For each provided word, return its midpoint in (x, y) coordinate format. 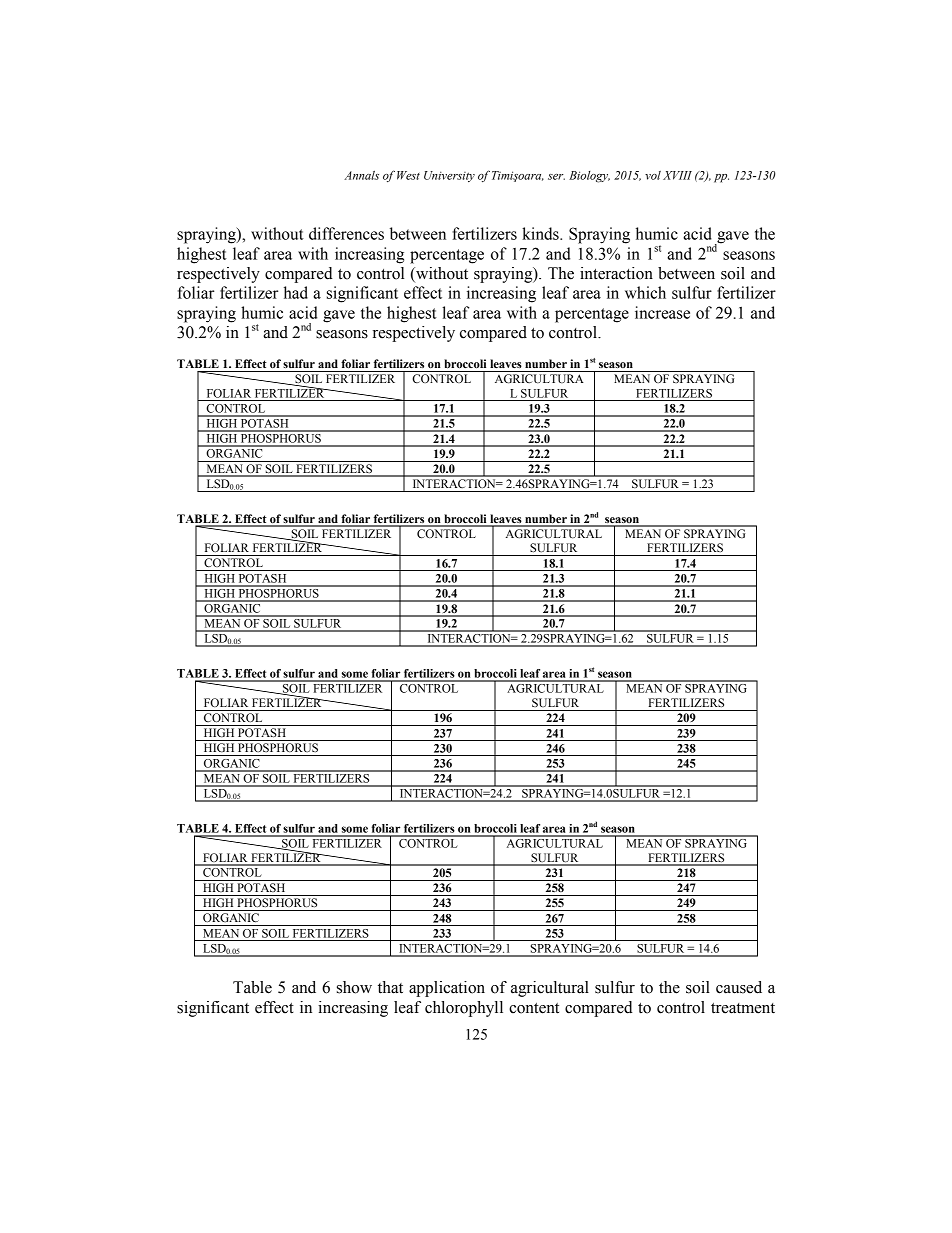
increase (662, 312)
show (354, 987)
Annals (361, 175)
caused (739, 987)
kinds (541, 233)
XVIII (677, 175)
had (296, 292)
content (534, 1008)
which (645, 292)
